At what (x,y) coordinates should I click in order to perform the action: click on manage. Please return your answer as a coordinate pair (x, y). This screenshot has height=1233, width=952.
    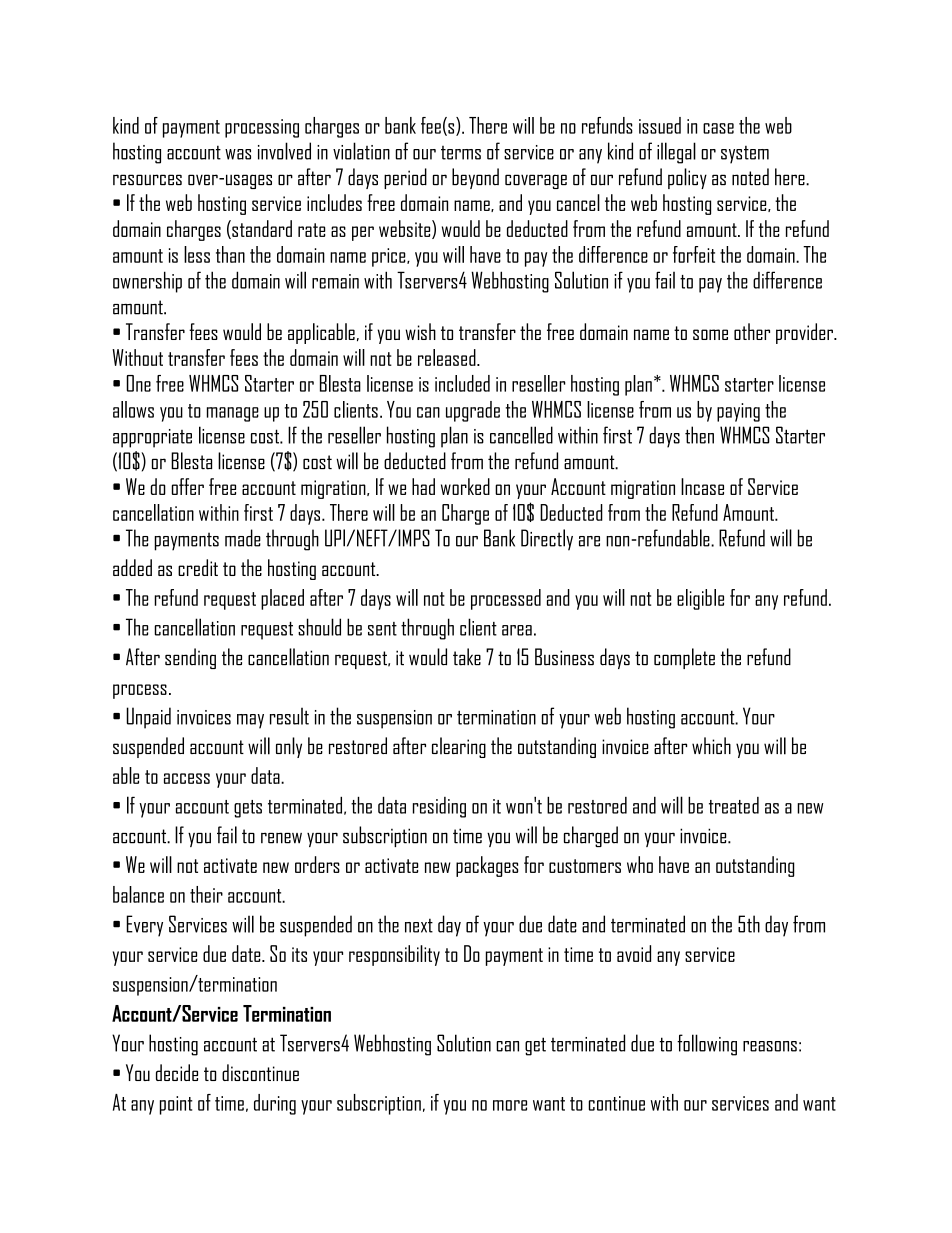
    Looking at the image, I should click on (233, 414).
